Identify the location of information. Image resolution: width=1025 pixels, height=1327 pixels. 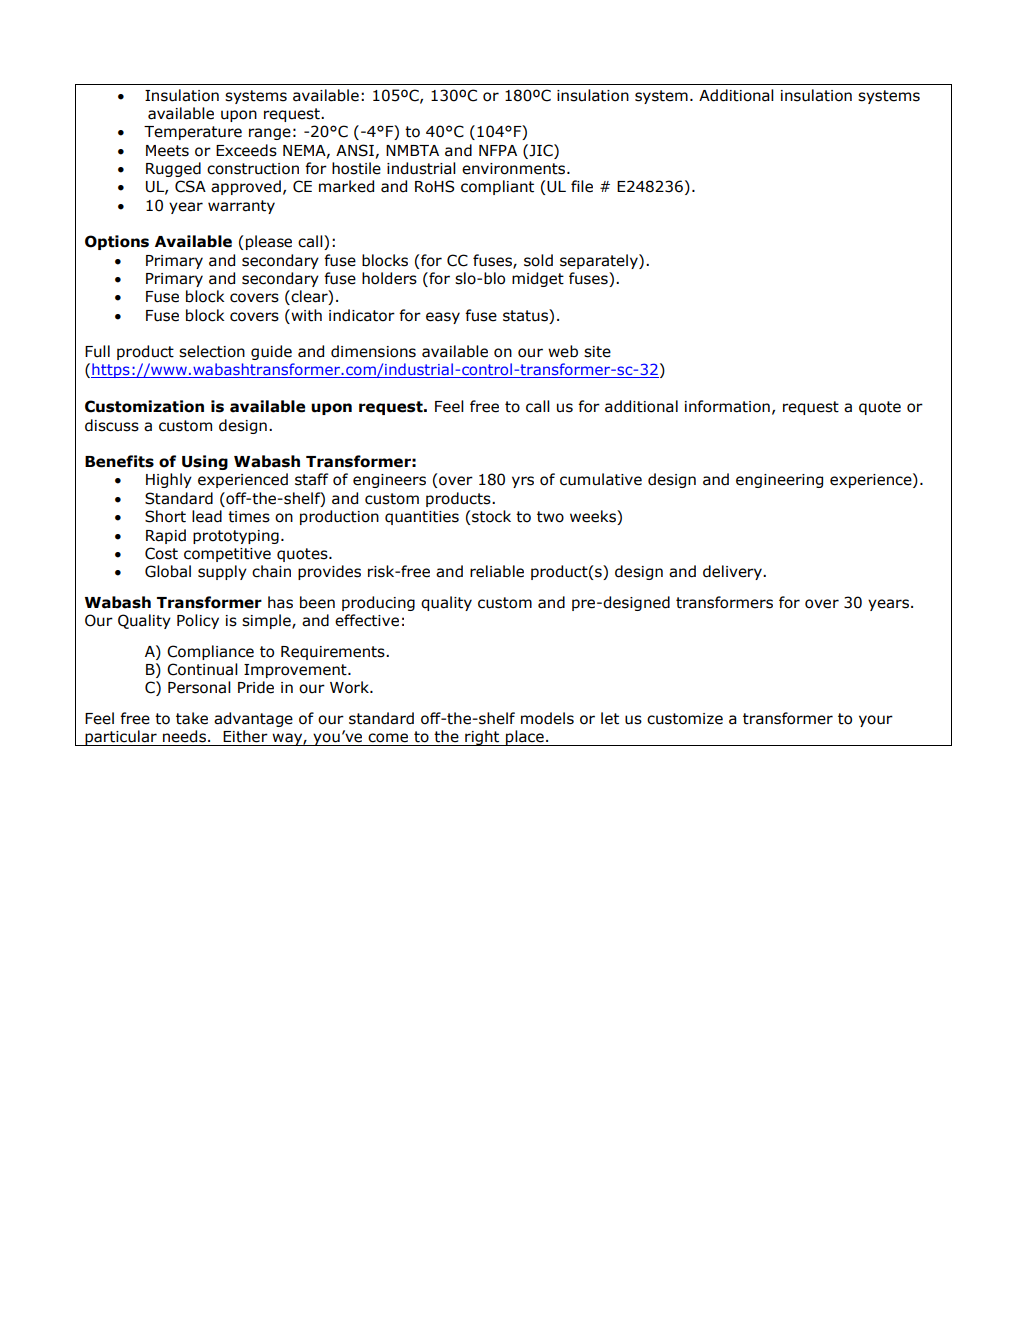
(727, 406).
